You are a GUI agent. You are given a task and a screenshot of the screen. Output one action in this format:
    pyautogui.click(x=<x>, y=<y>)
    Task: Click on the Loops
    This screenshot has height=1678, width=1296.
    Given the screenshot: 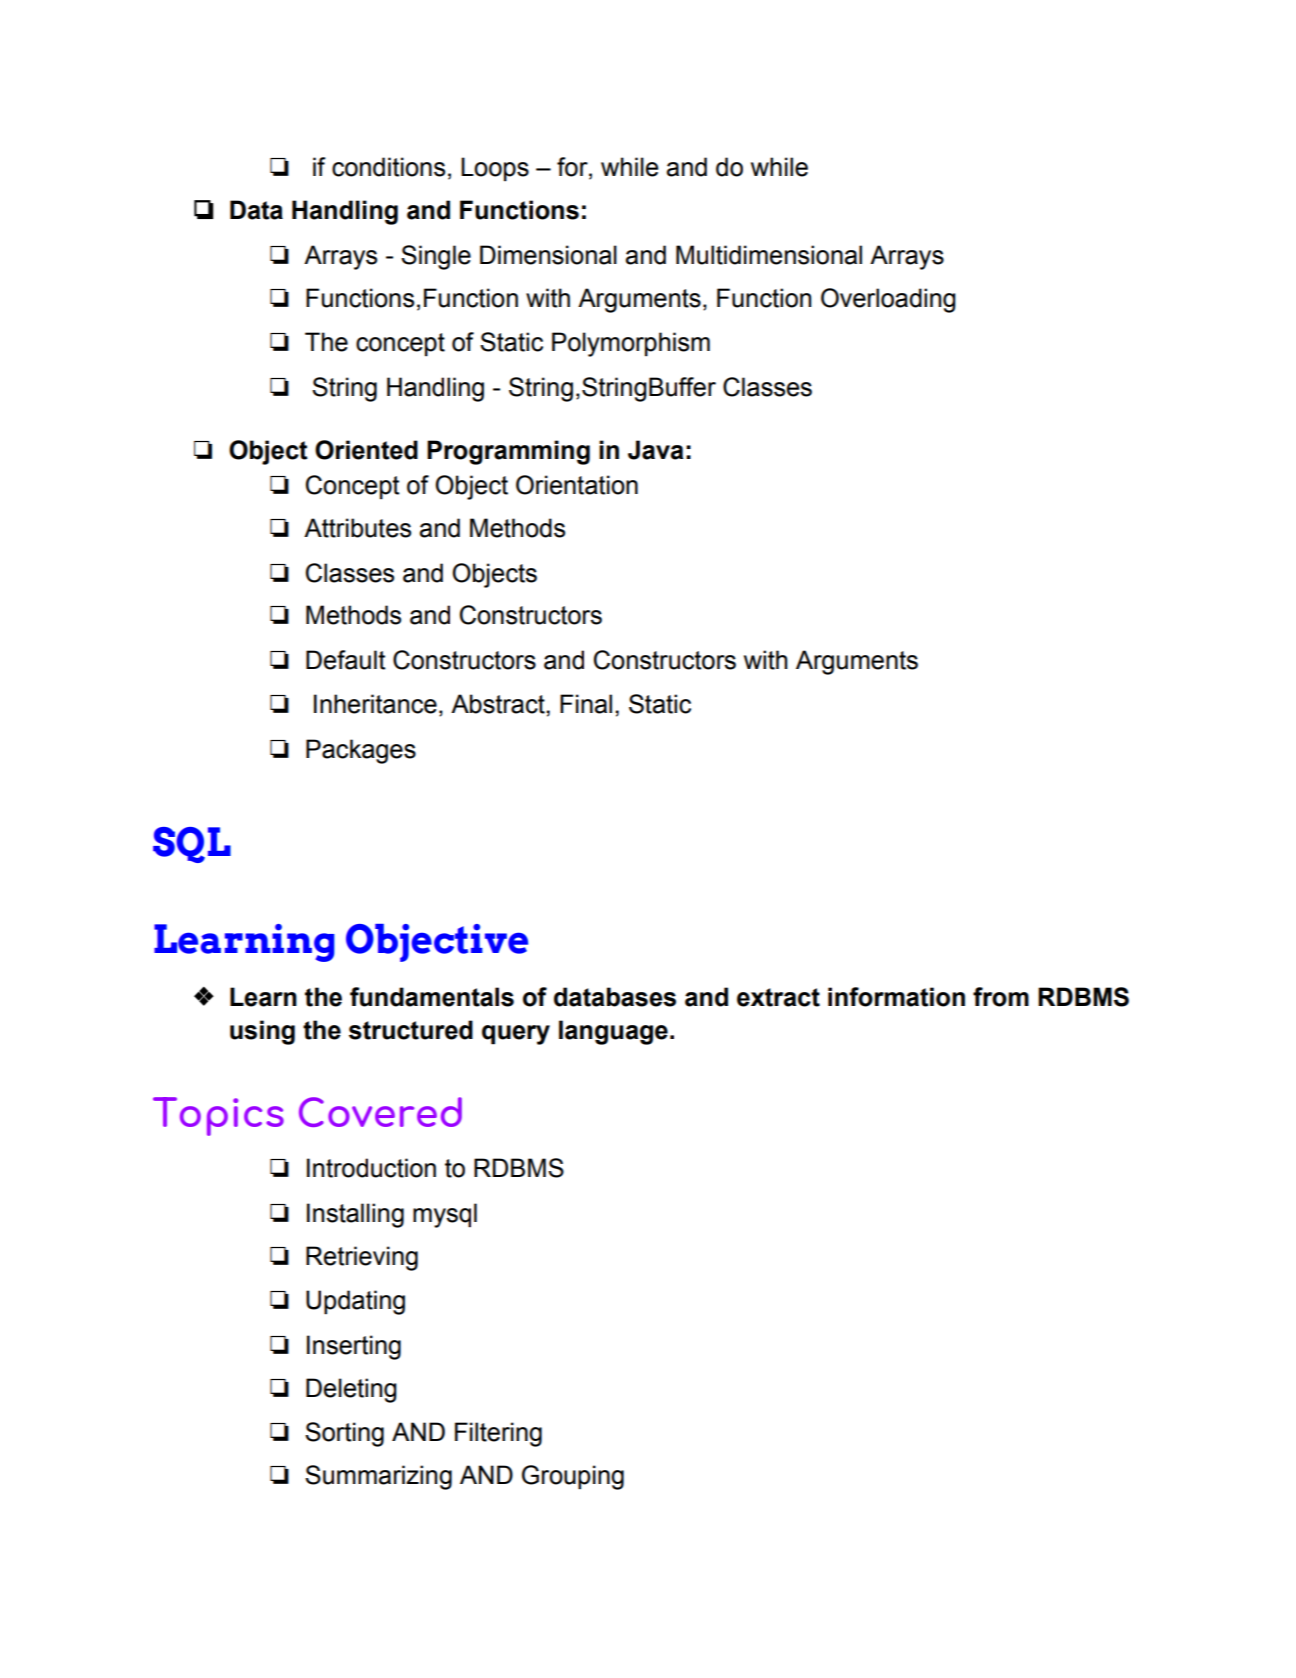 What is the action you would take?
    pyautogui.click(x=495, y=169)
